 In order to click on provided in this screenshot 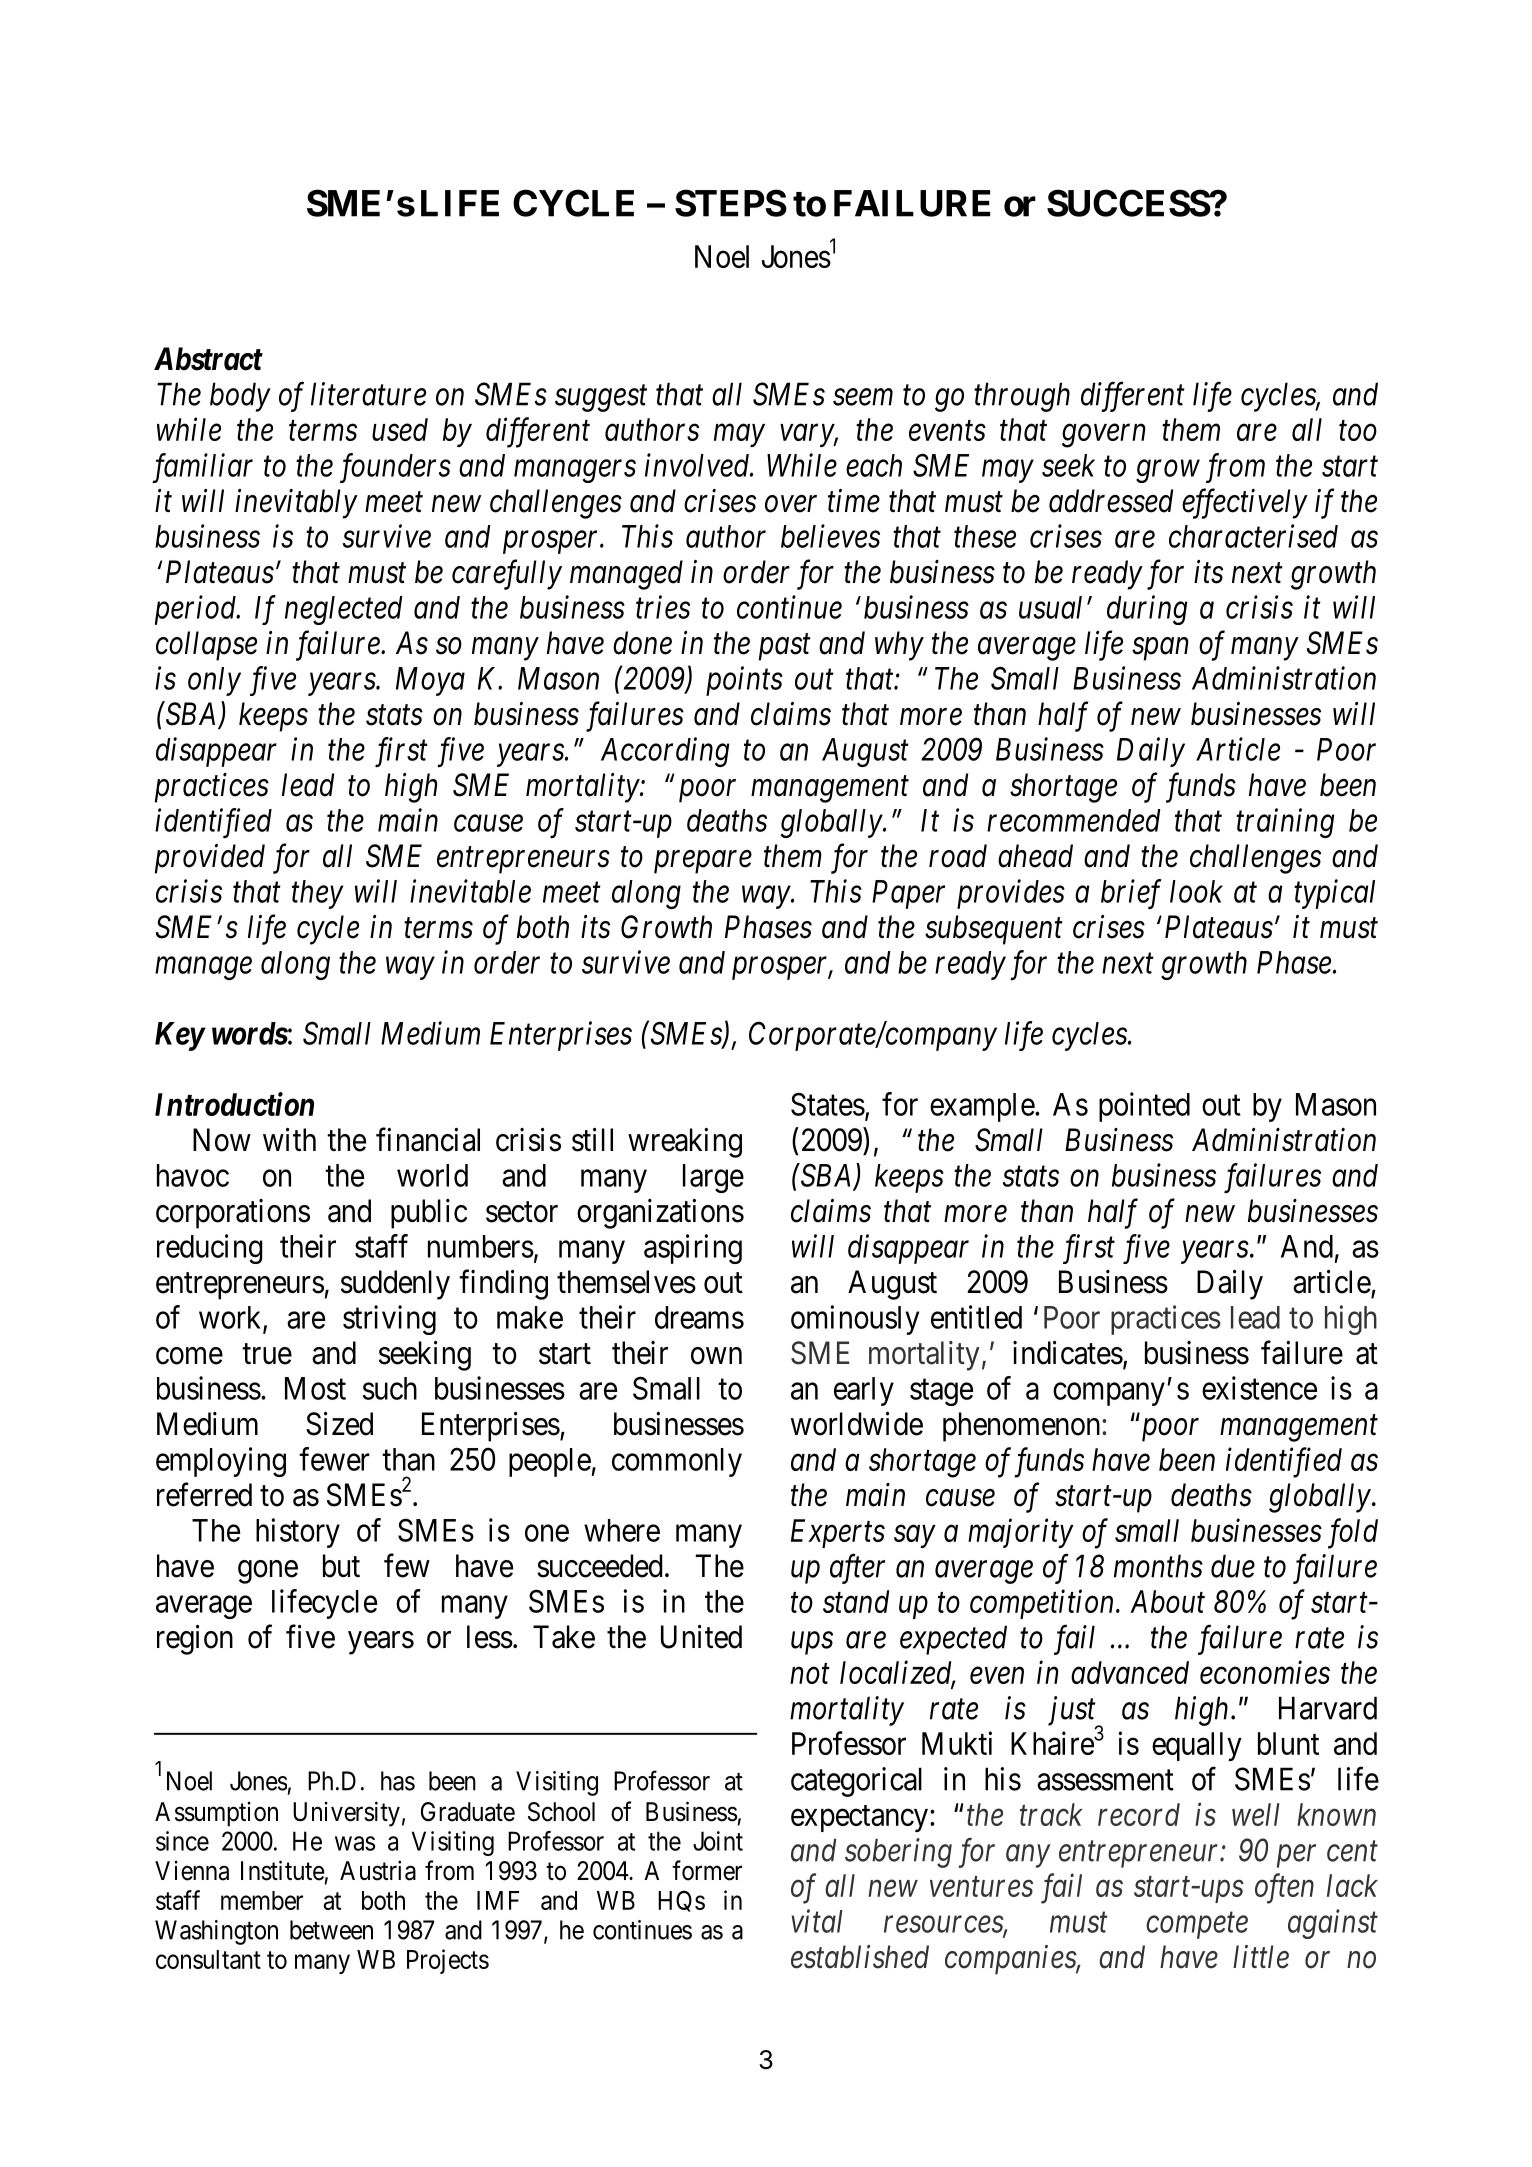, I will do `click(210, 859)`.
